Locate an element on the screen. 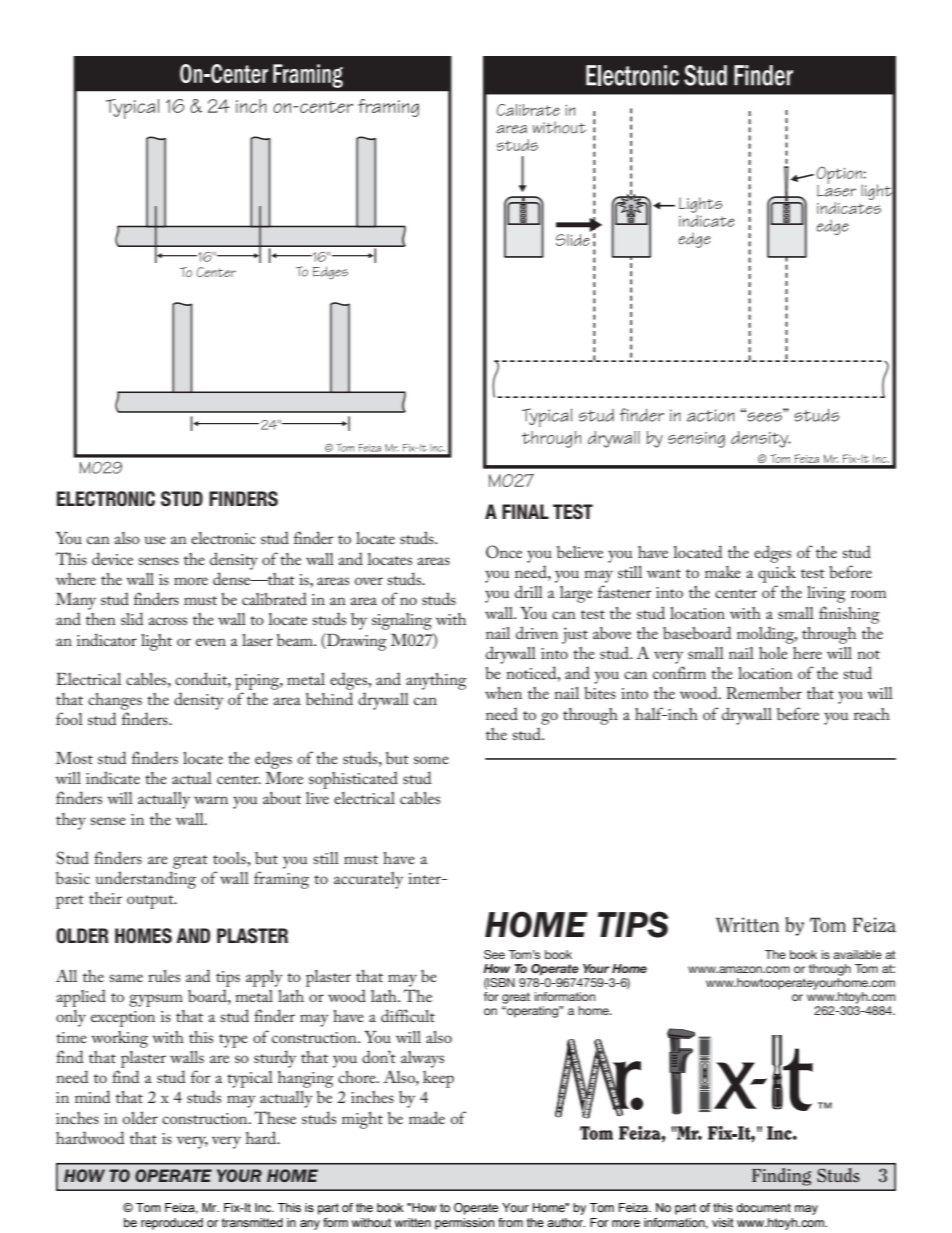  rules is located at coordinates (164, 976).
